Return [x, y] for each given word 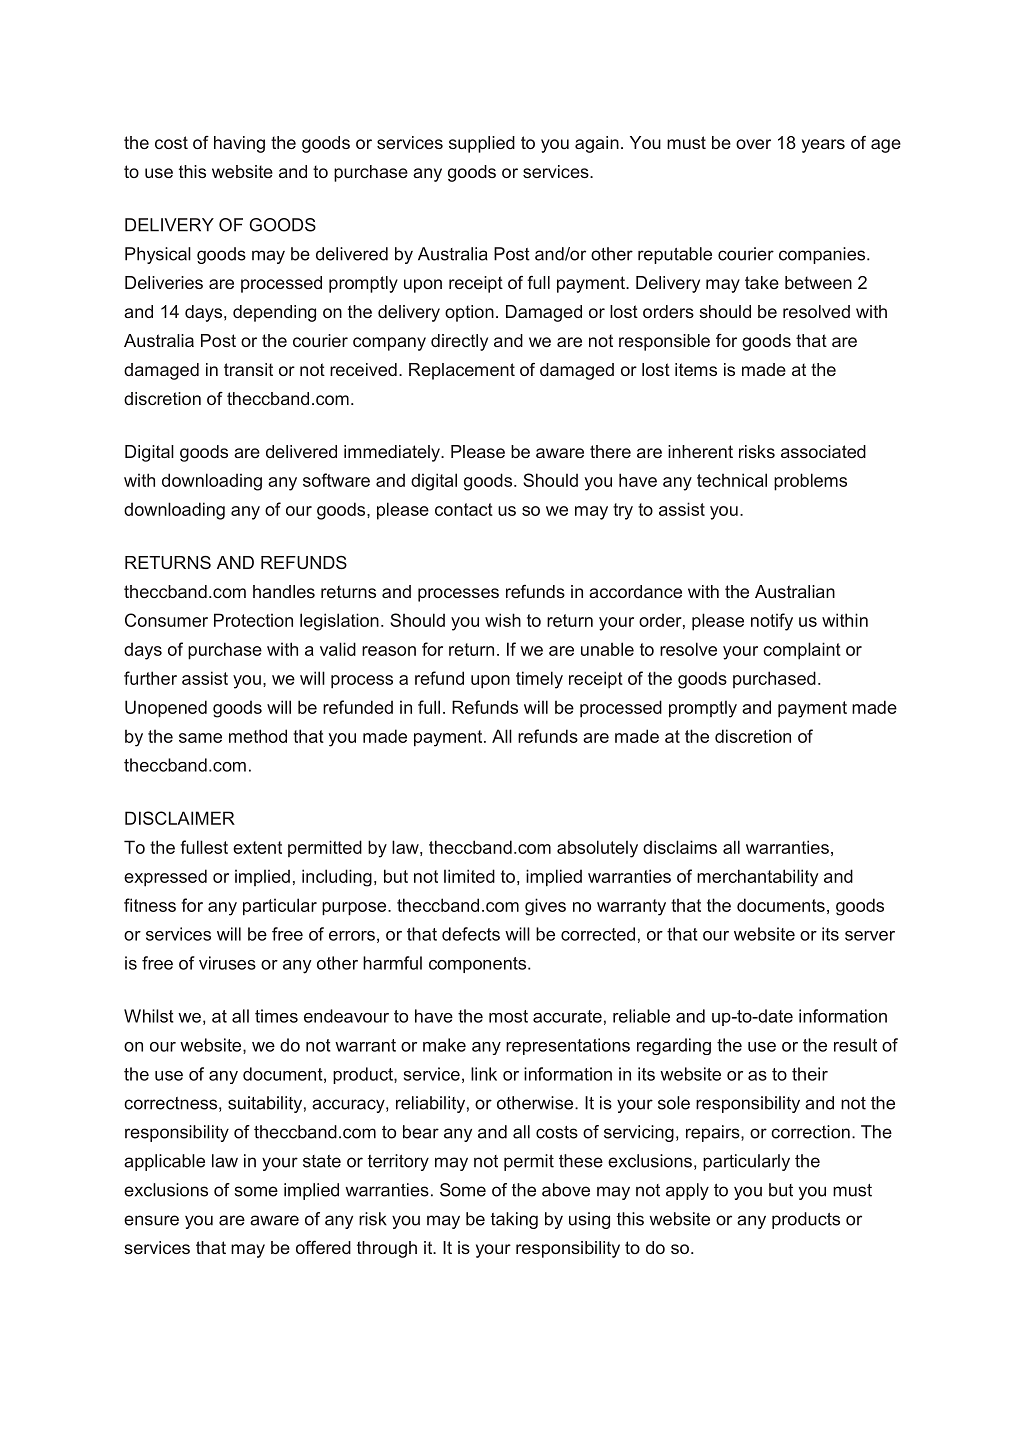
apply [687, 1191]
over [753, 144]
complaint [802, 651]
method [258, 736]
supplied [482, 144]
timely [539, 680]
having [239, 144]
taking [514, 1220]
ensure [151, 1220]
